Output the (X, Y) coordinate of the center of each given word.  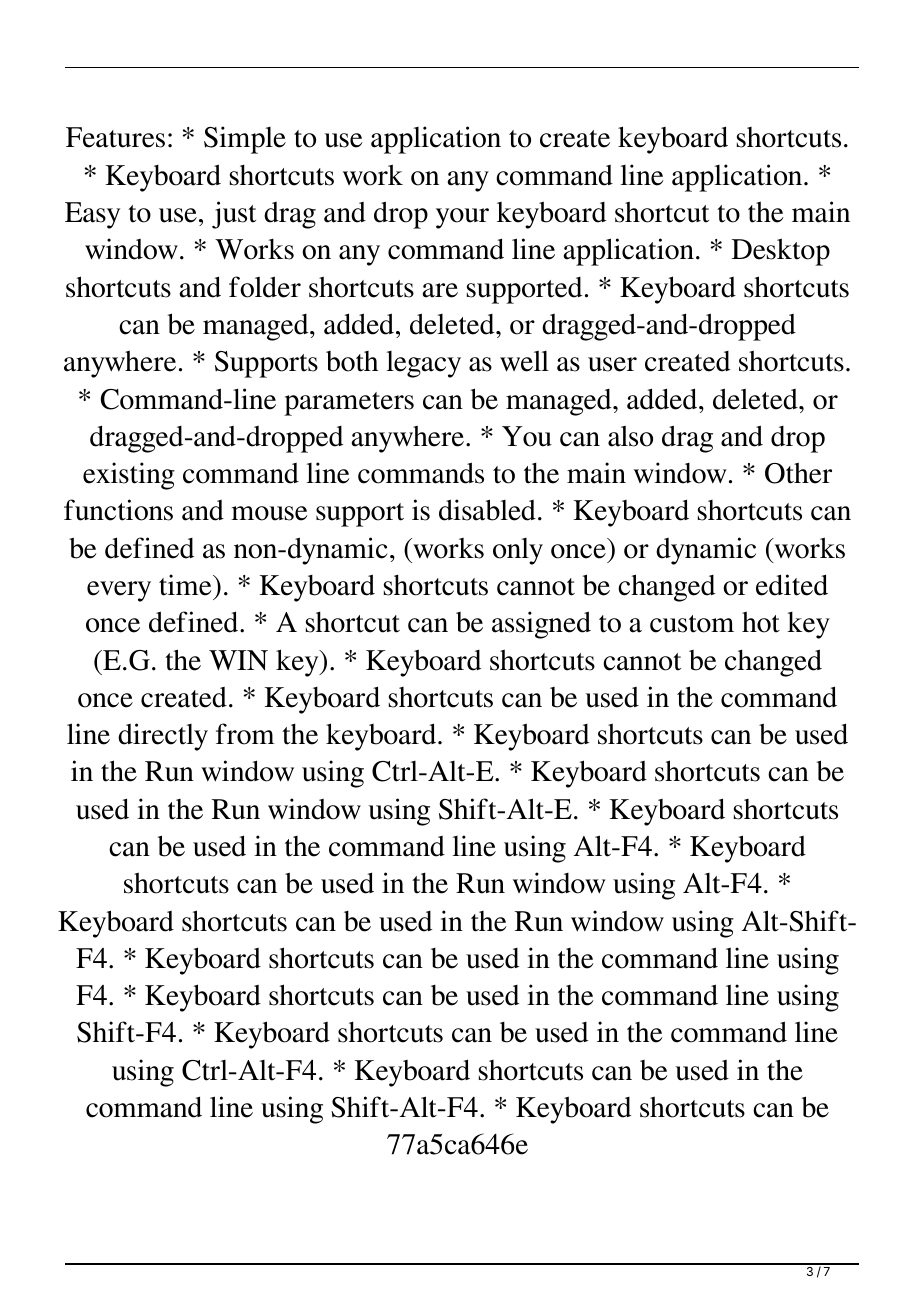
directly (163, 737)
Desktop (781, 252)
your (462, 218)
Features (115, 137)
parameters (349, 404)
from (245, 734)
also (630, 436)
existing (129, 476)
